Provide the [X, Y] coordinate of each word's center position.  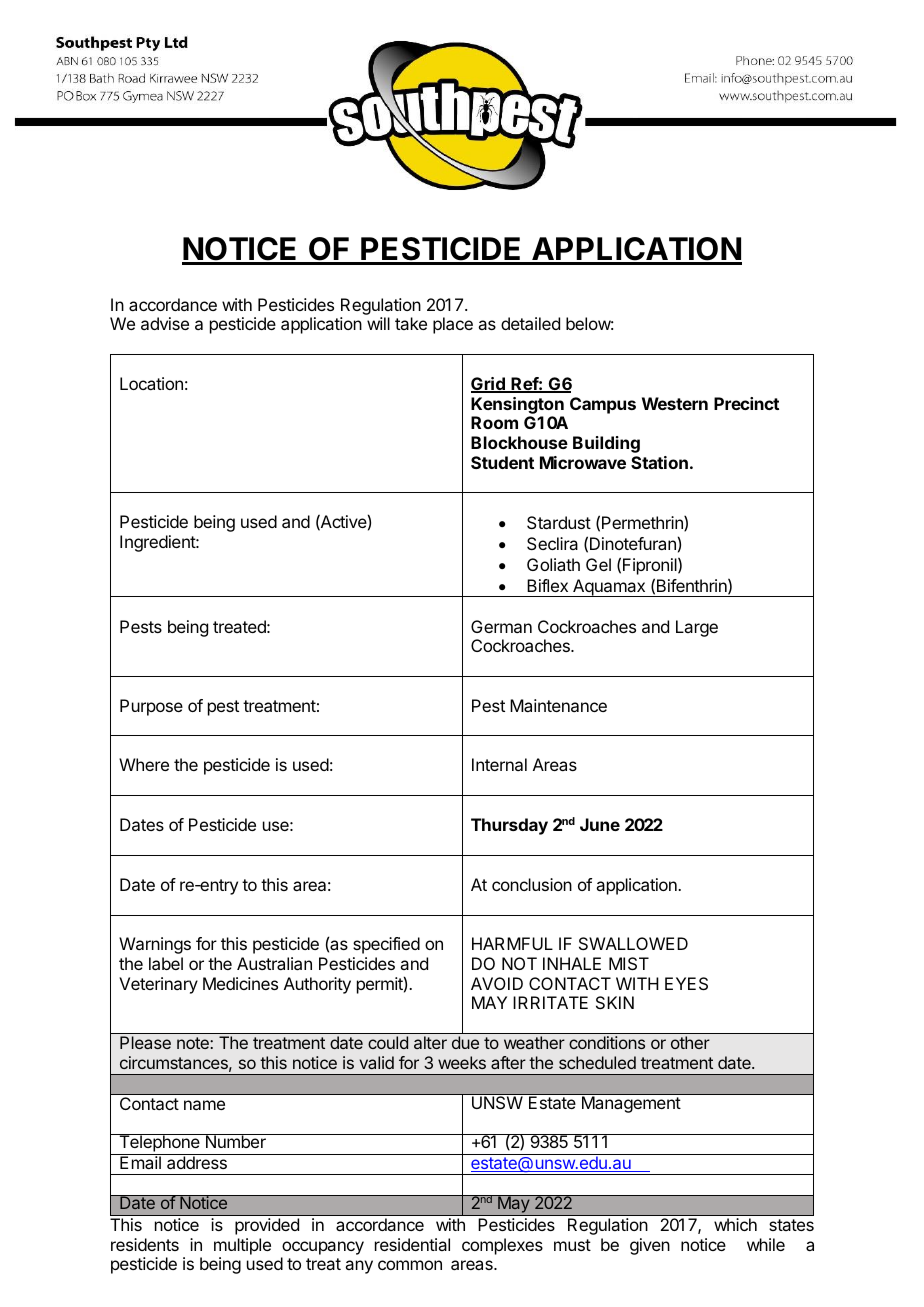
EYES [686, 983]
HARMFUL [512, 943]
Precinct [746, 403]
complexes [502, 1246]
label [166, 963]
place [453, 325]
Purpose [151, 707]
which [735, 1224]
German [501, 626]
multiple [242, 1246]
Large [697, 628]
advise [165, 323]
